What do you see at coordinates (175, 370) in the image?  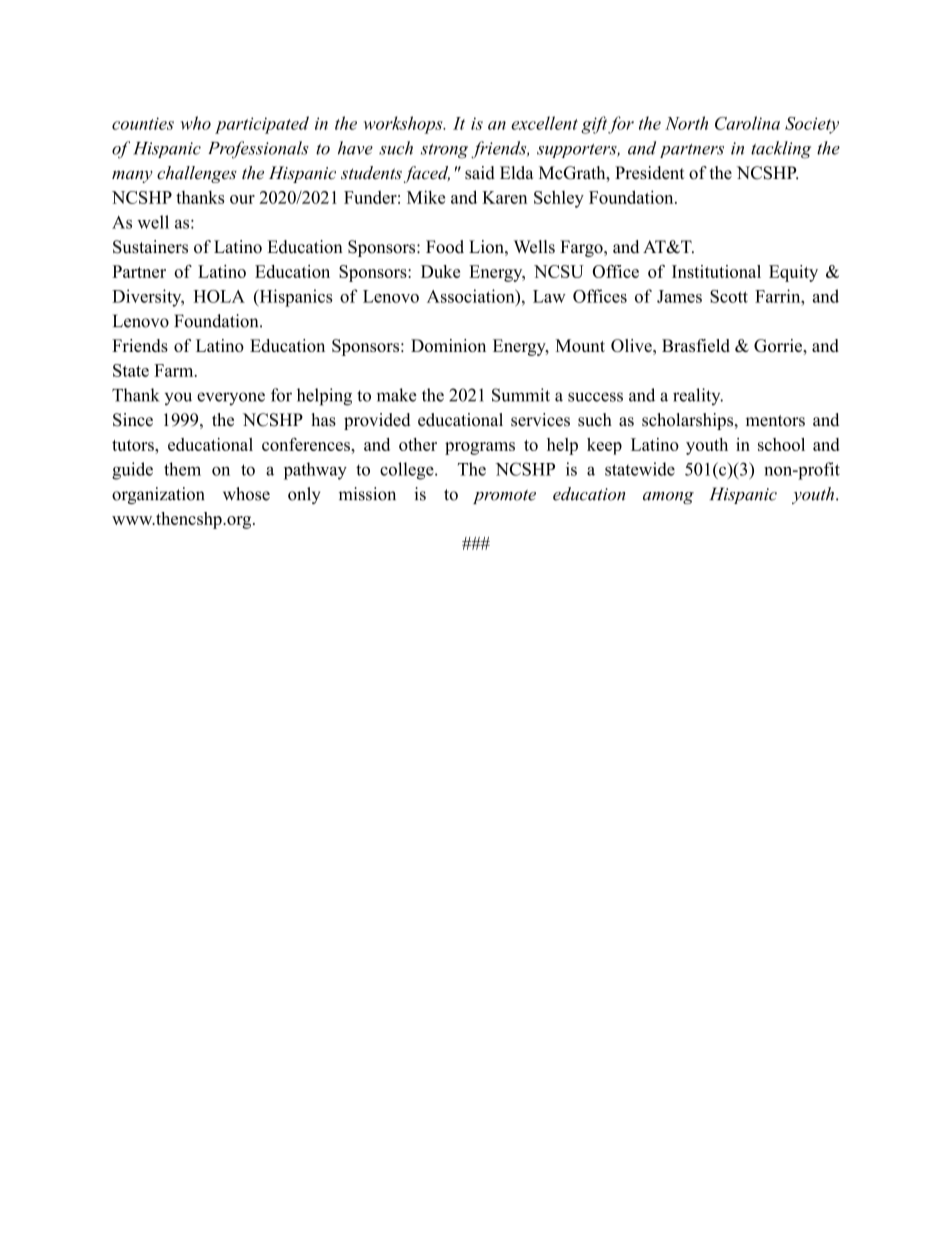 I see `Farm` at bounding box center [175, 370].
